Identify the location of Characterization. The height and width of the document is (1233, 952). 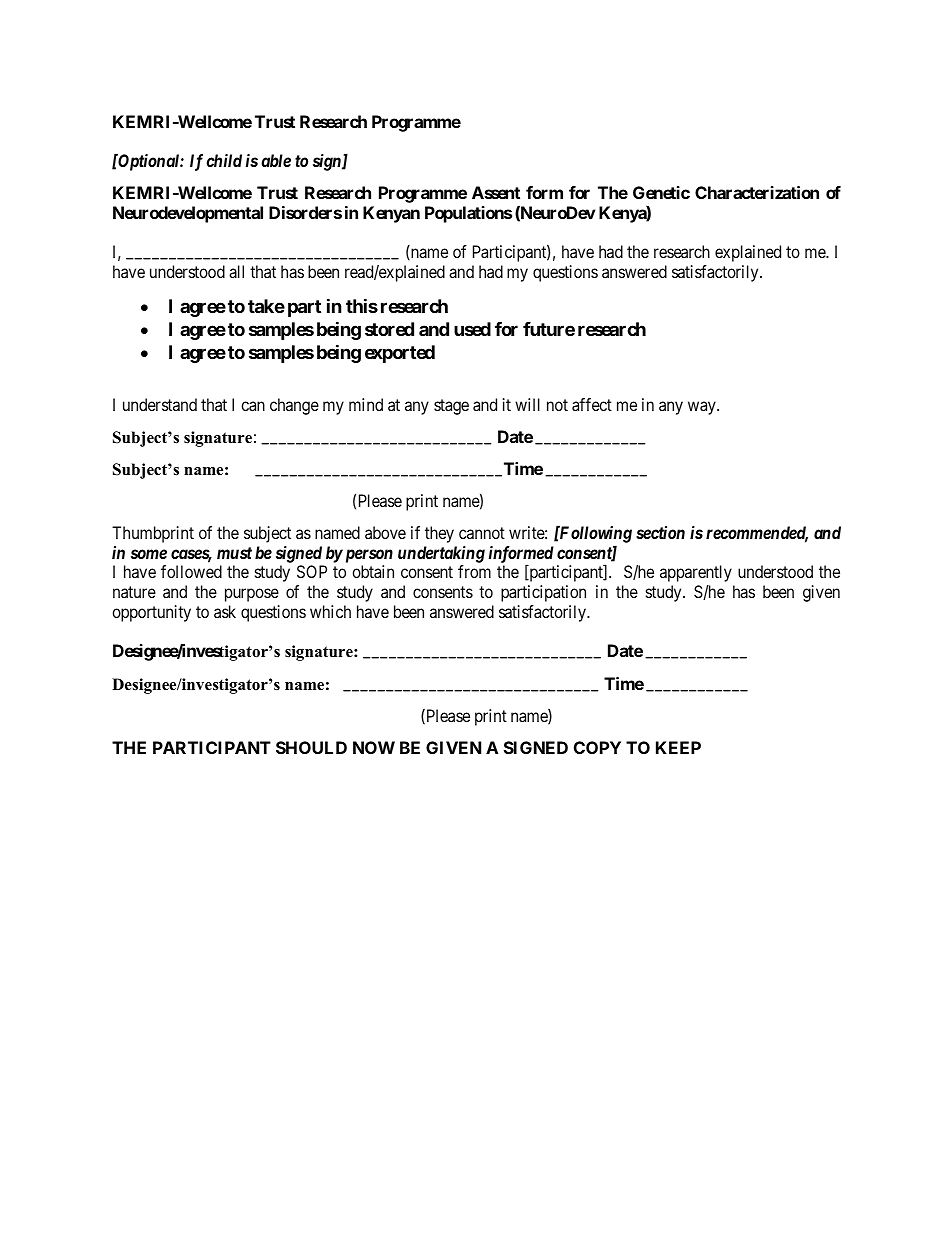
(757, 192).
